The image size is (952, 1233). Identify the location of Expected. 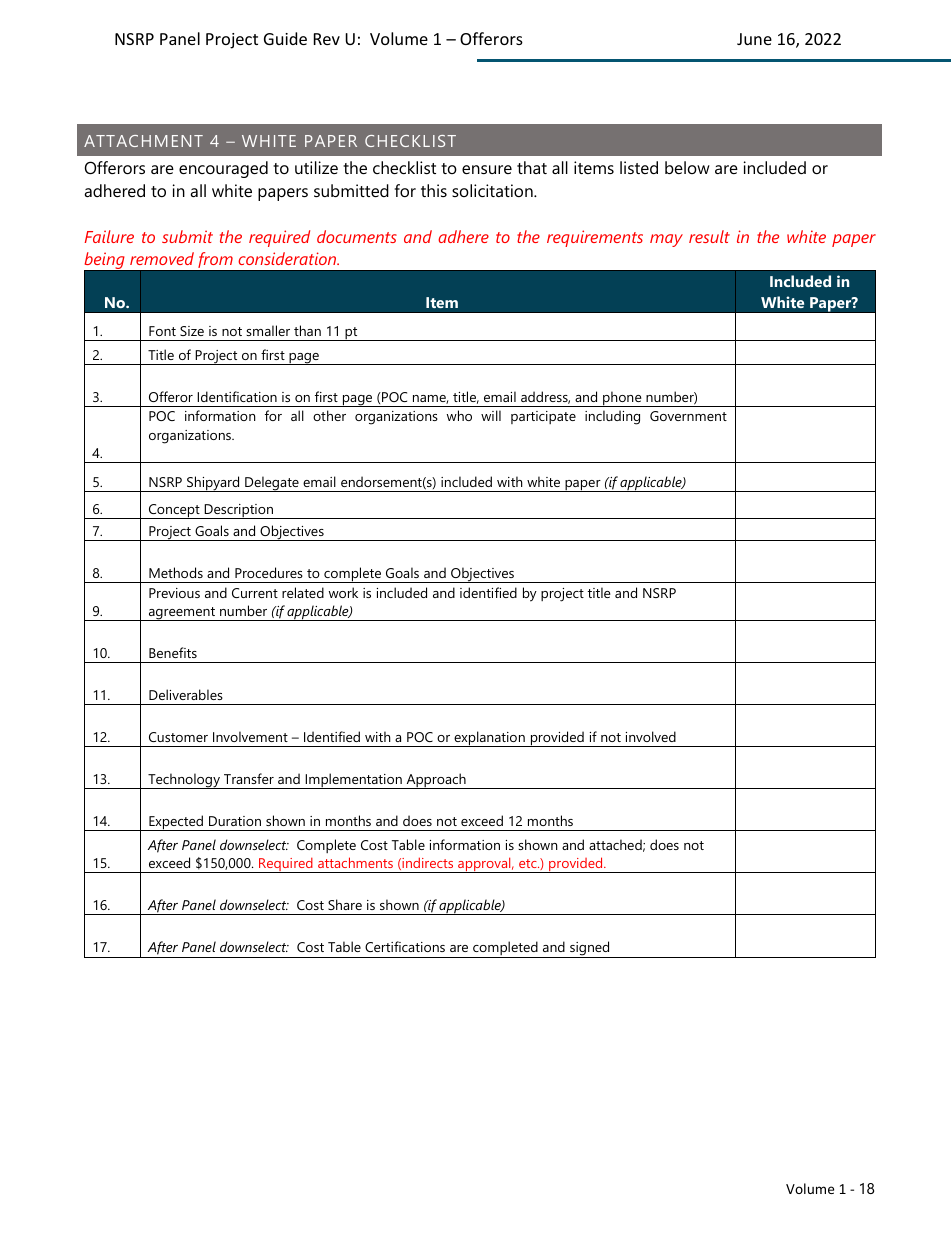
(176, 823).
